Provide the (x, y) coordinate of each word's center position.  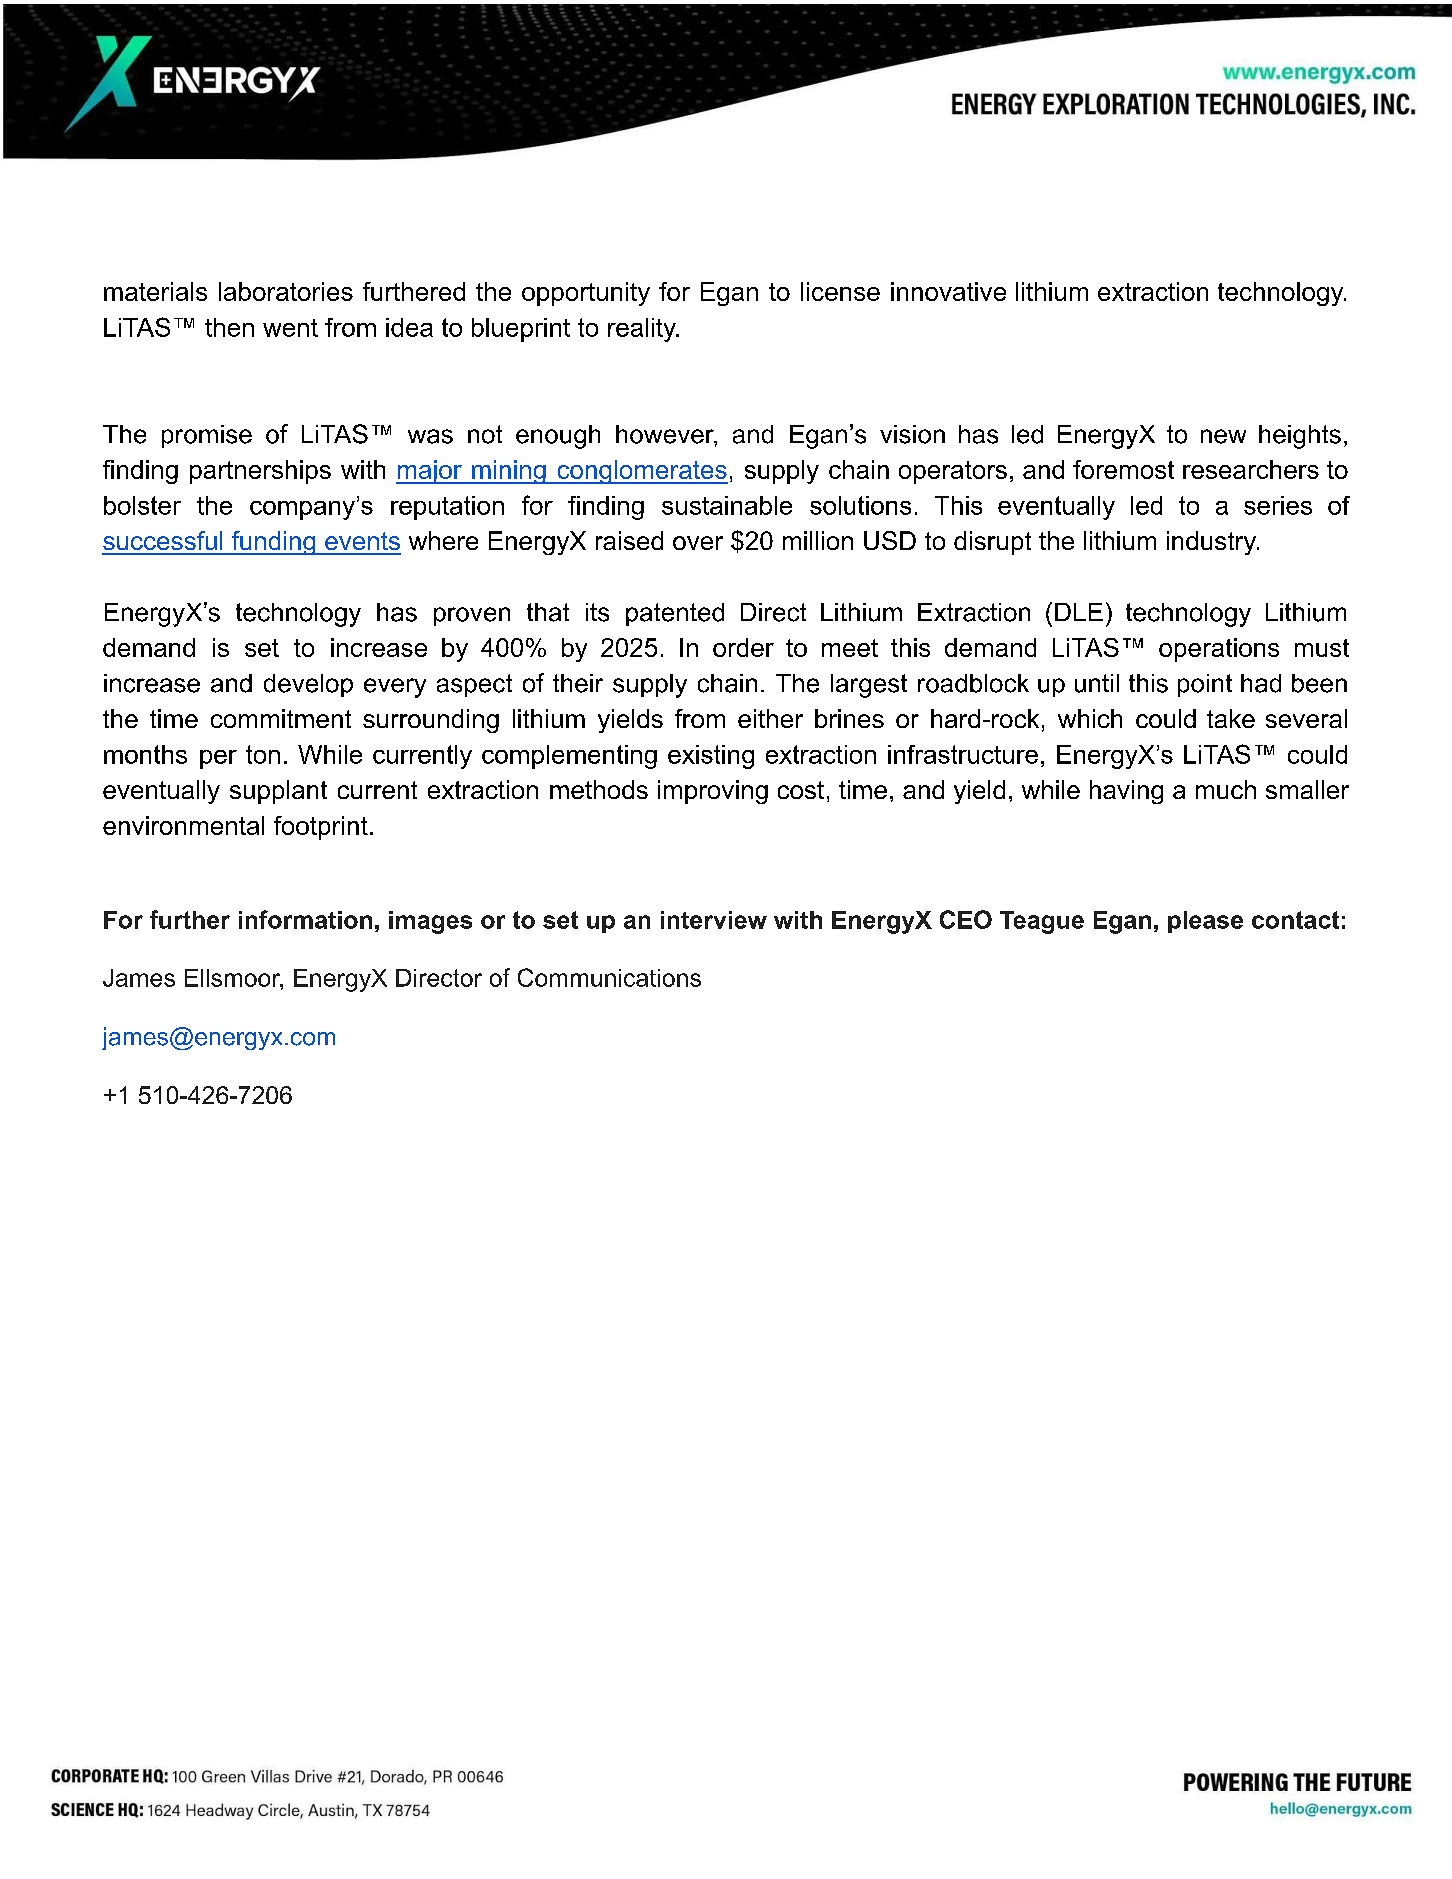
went (290, 328)
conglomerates (641, 472)
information (305, 919)
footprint (321, 828)
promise (207, 436)
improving (713, 792)
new (1223, 436)
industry (1213, 543)
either (770, 718)
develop (308, 685)
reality (643, 330)
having (1126, 792)
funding (273, 543)
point (1205, 685)
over (698, 543)
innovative (948, 291)
